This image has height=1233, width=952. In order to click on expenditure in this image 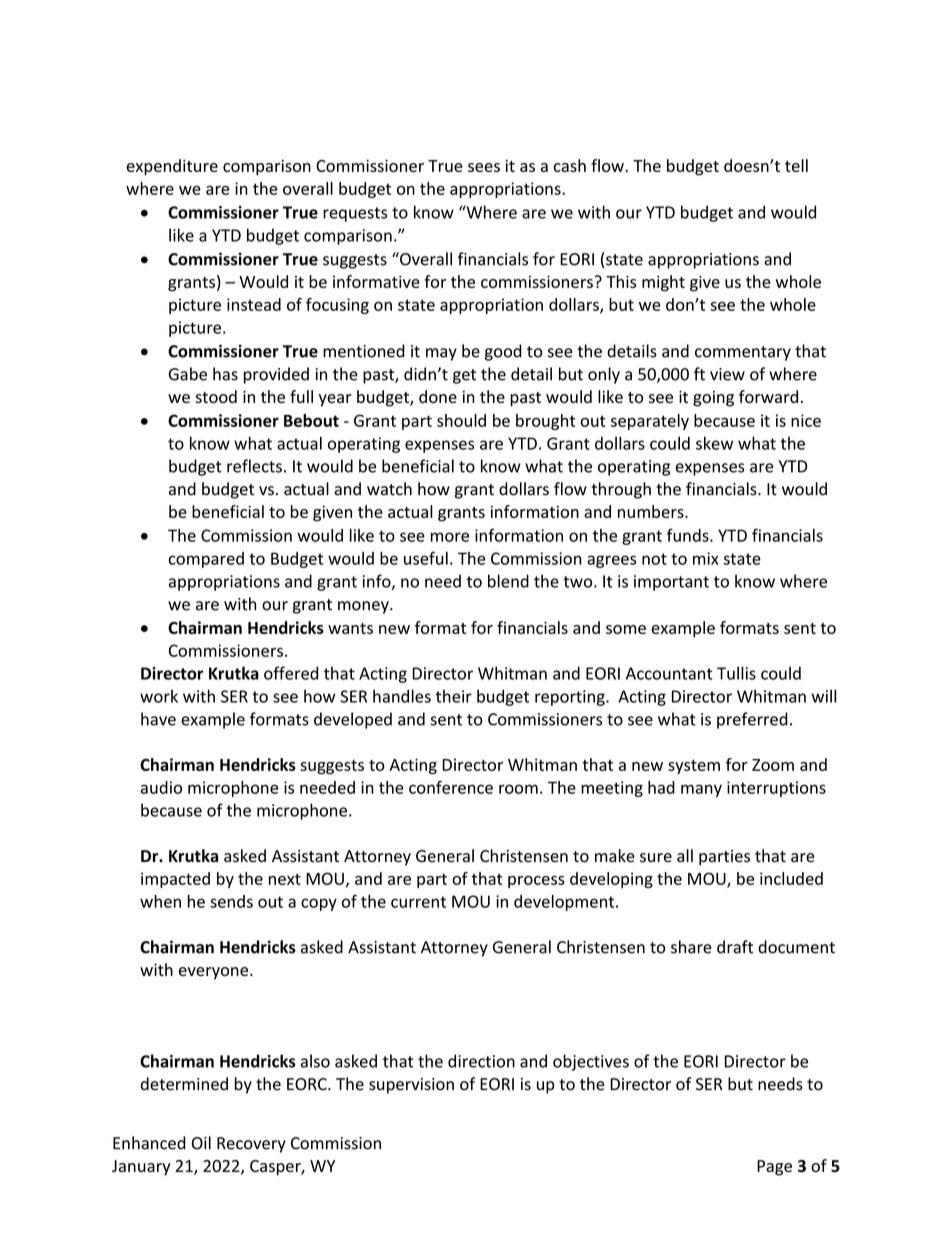, I will do `click(172, 167)`.
